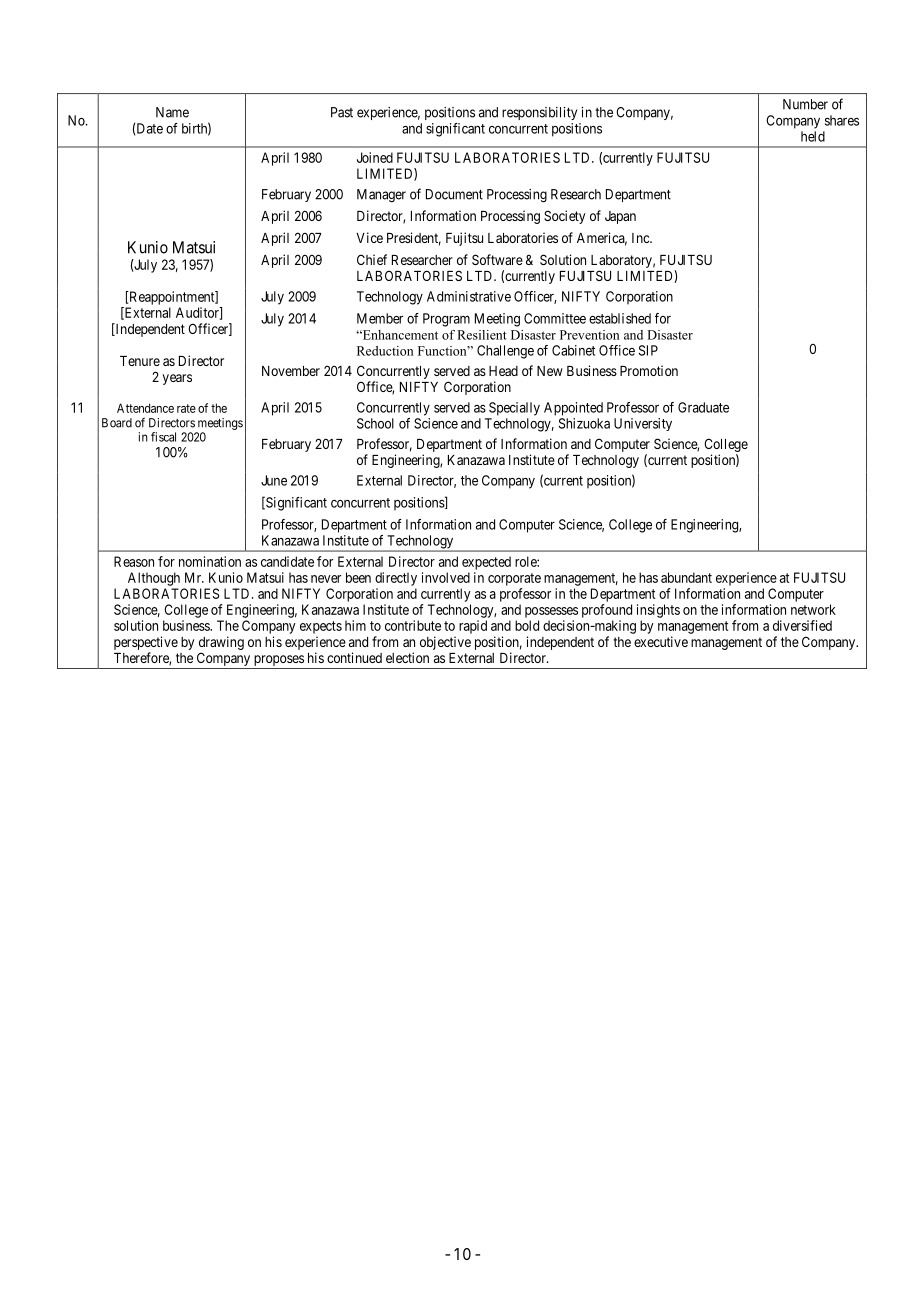  Describe the element at coordinates (703, 407) in the image. I see `Graduate` at that location.
